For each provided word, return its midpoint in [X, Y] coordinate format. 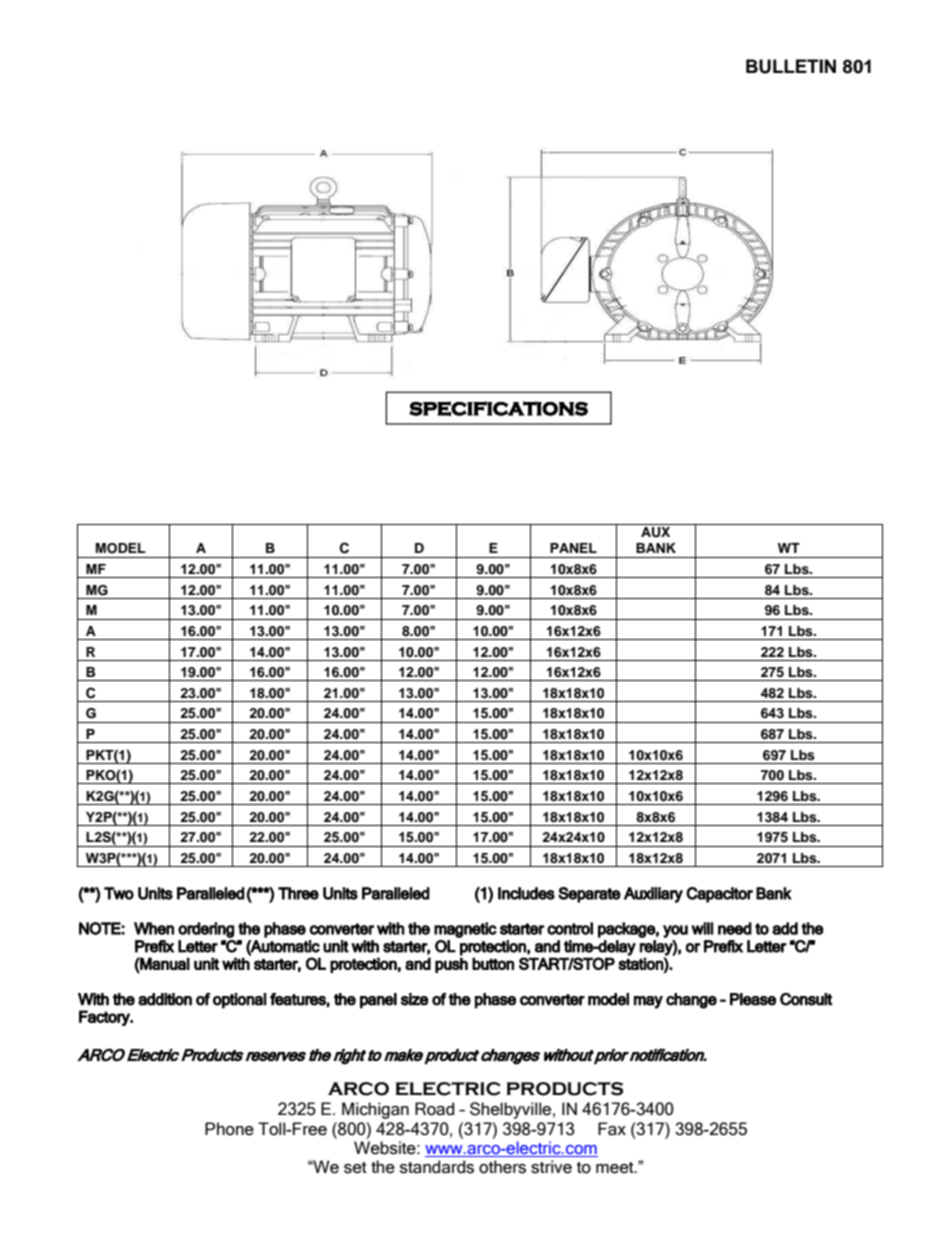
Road [434, 1109]
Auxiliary [653, 895]
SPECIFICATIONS [498, 408]
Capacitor [719, 895]
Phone [229, 1129]
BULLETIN [791, 66]
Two [119, 893]
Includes [526, 893]
